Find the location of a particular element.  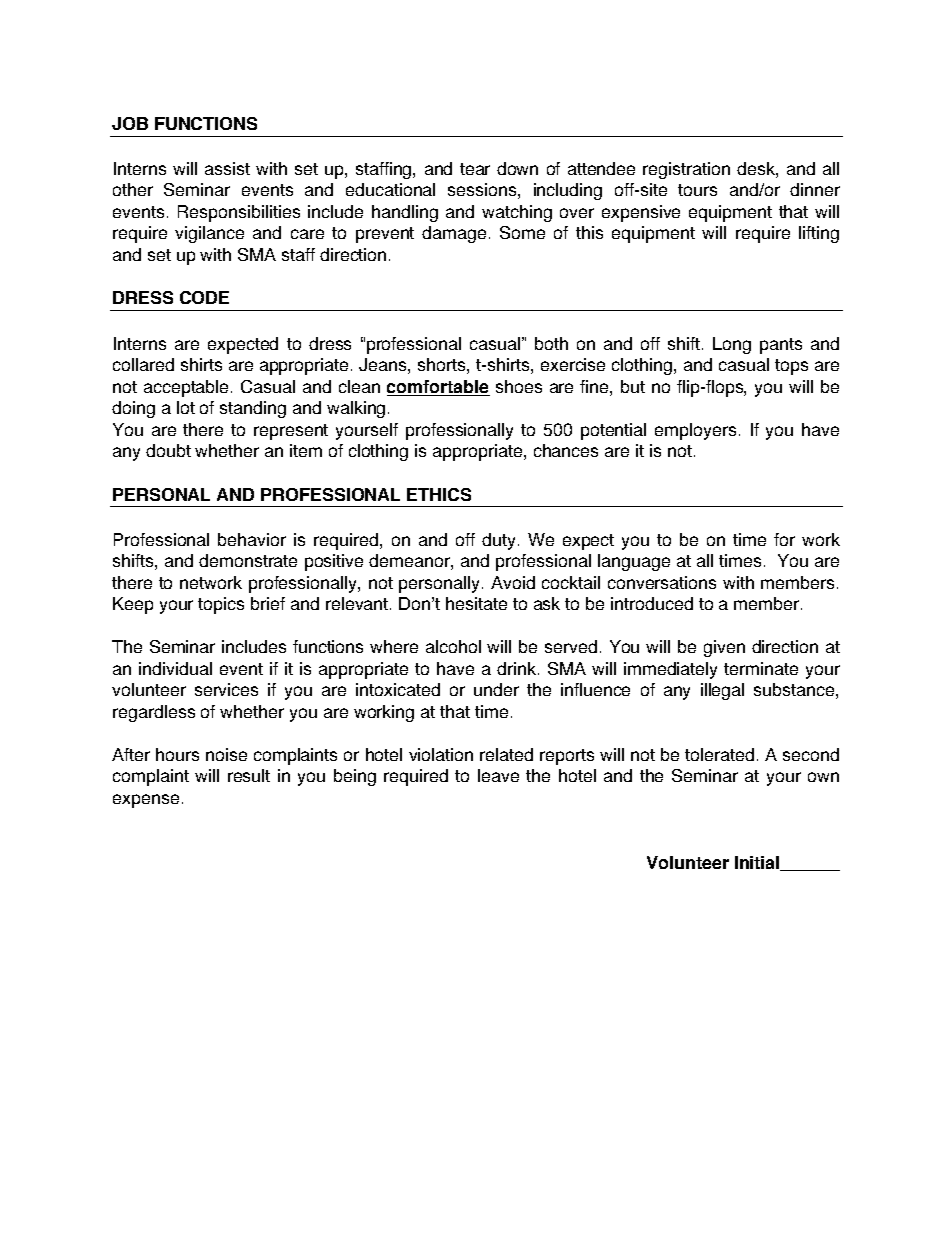

acceptable is located at coordinates (188, 388).
